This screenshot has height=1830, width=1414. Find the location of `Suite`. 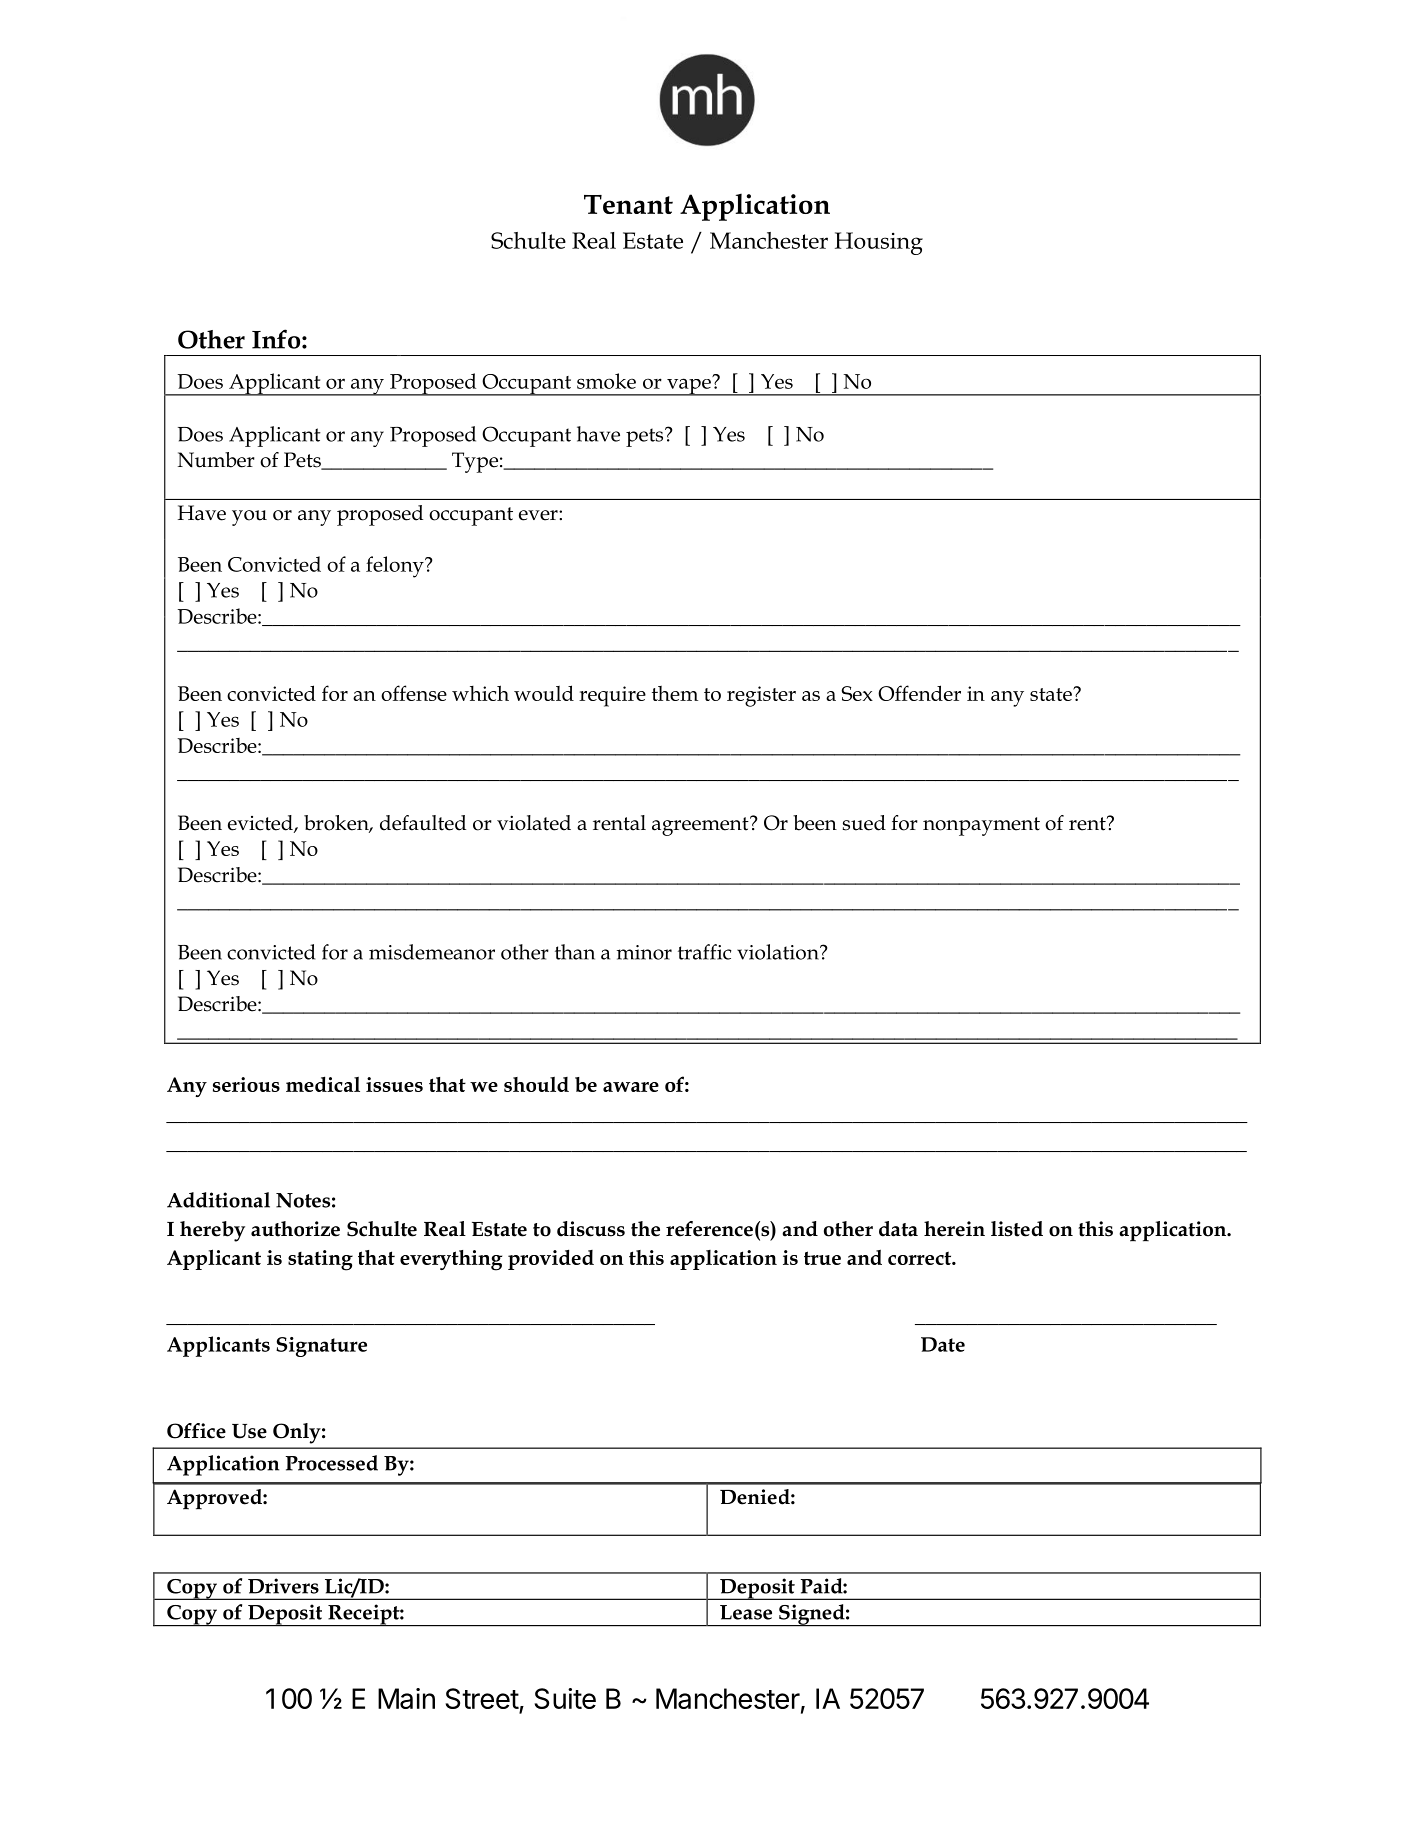

Suite is located at coordinates (565, 1698).
